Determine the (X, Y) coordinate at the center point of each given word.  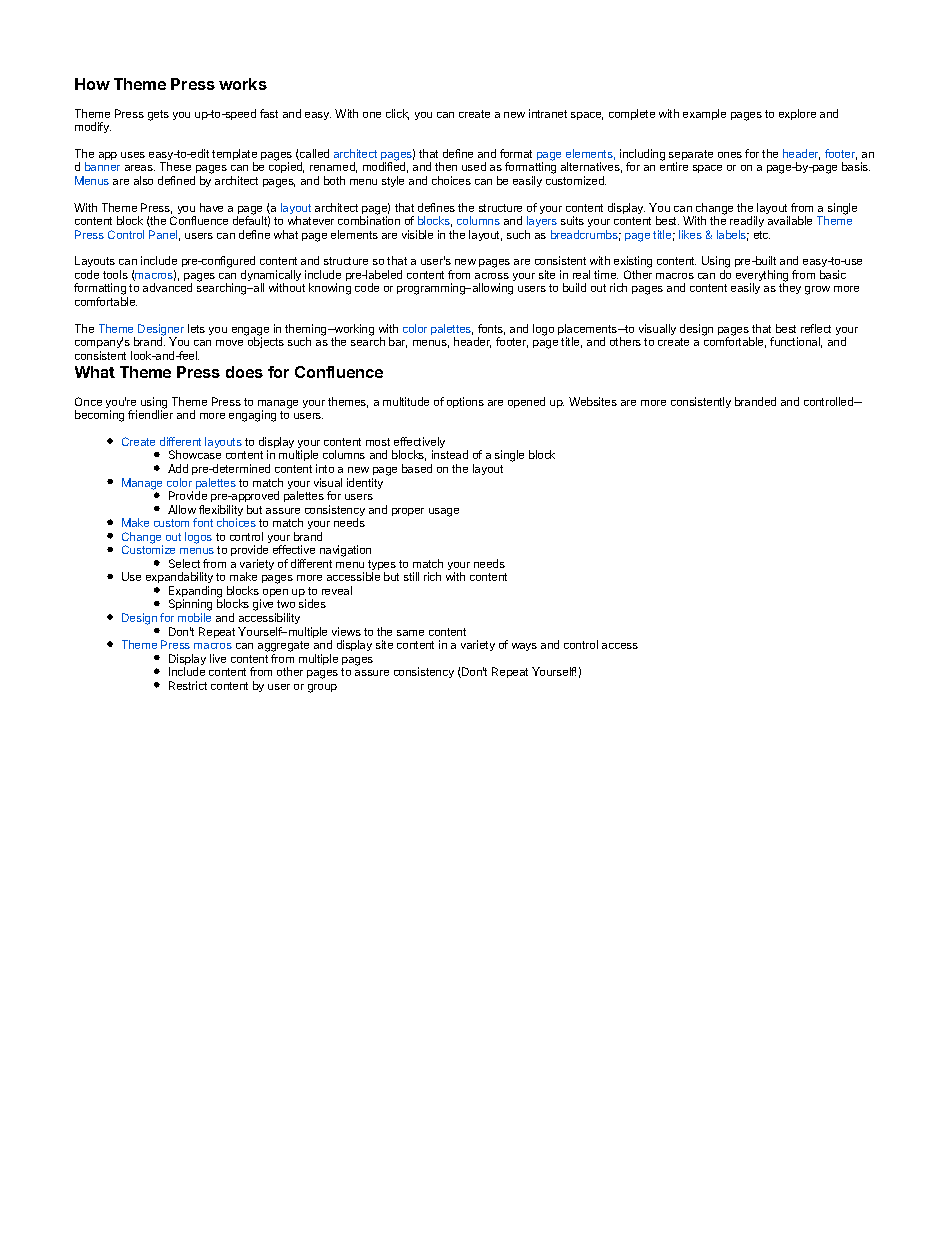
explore (797, 114)
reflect (816, 328)
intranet (548, 113)
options (465, 402)
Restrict (188, 685)
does (244, 372)
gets (158, 115)
